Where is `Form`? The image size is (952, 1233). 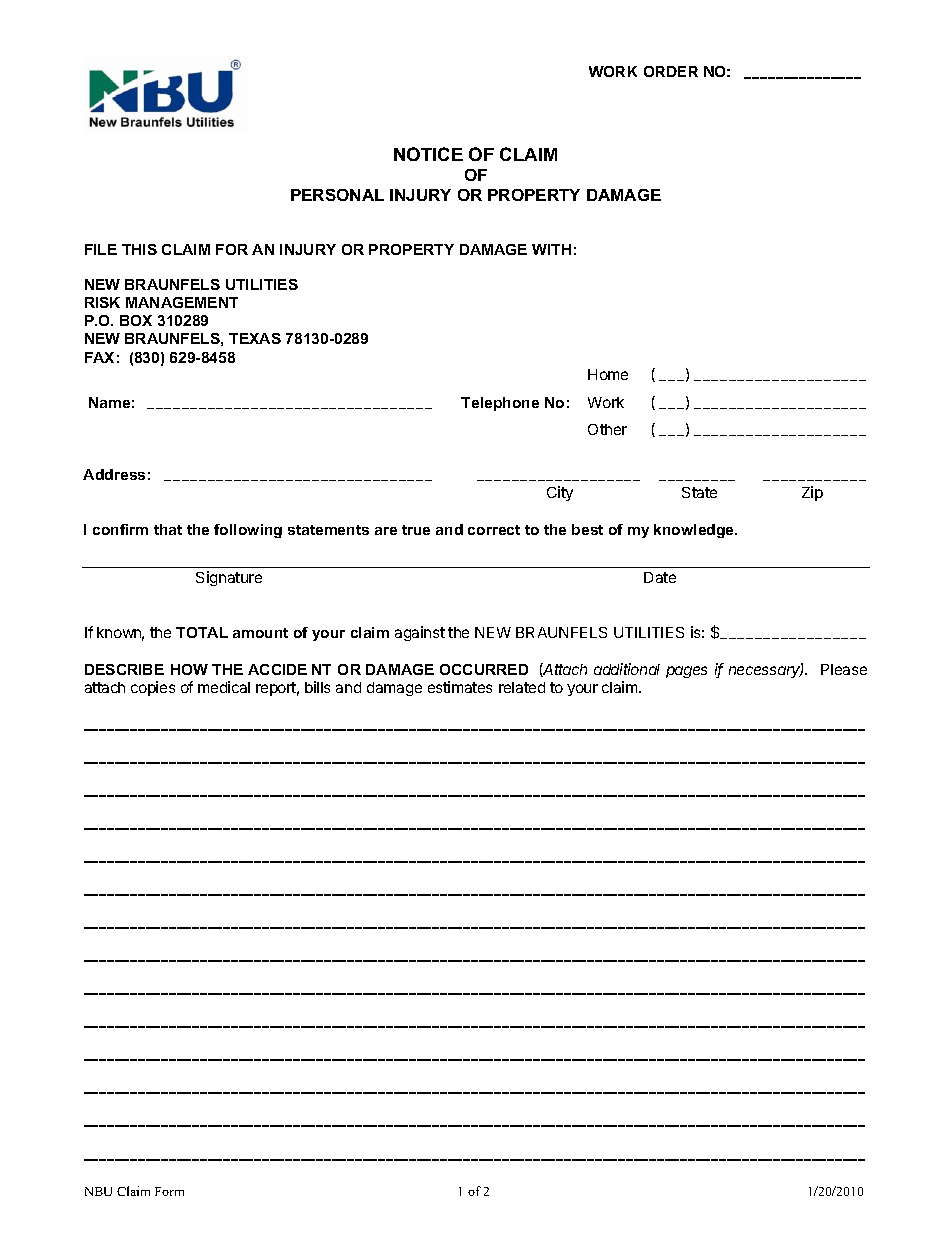 Form is located at coordinates (169, 1191).
